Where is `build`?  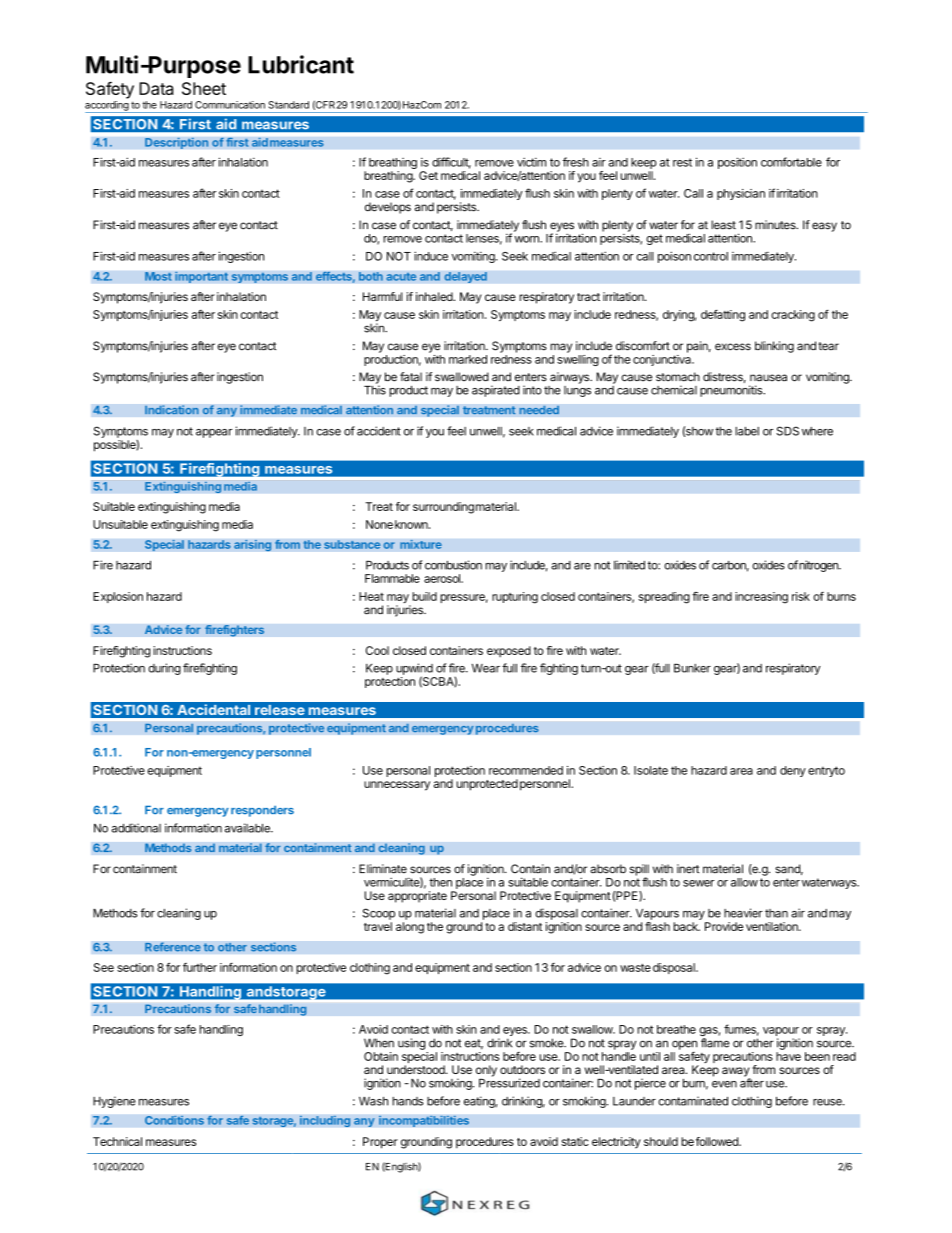 build is located at coordinates (424, 596).
